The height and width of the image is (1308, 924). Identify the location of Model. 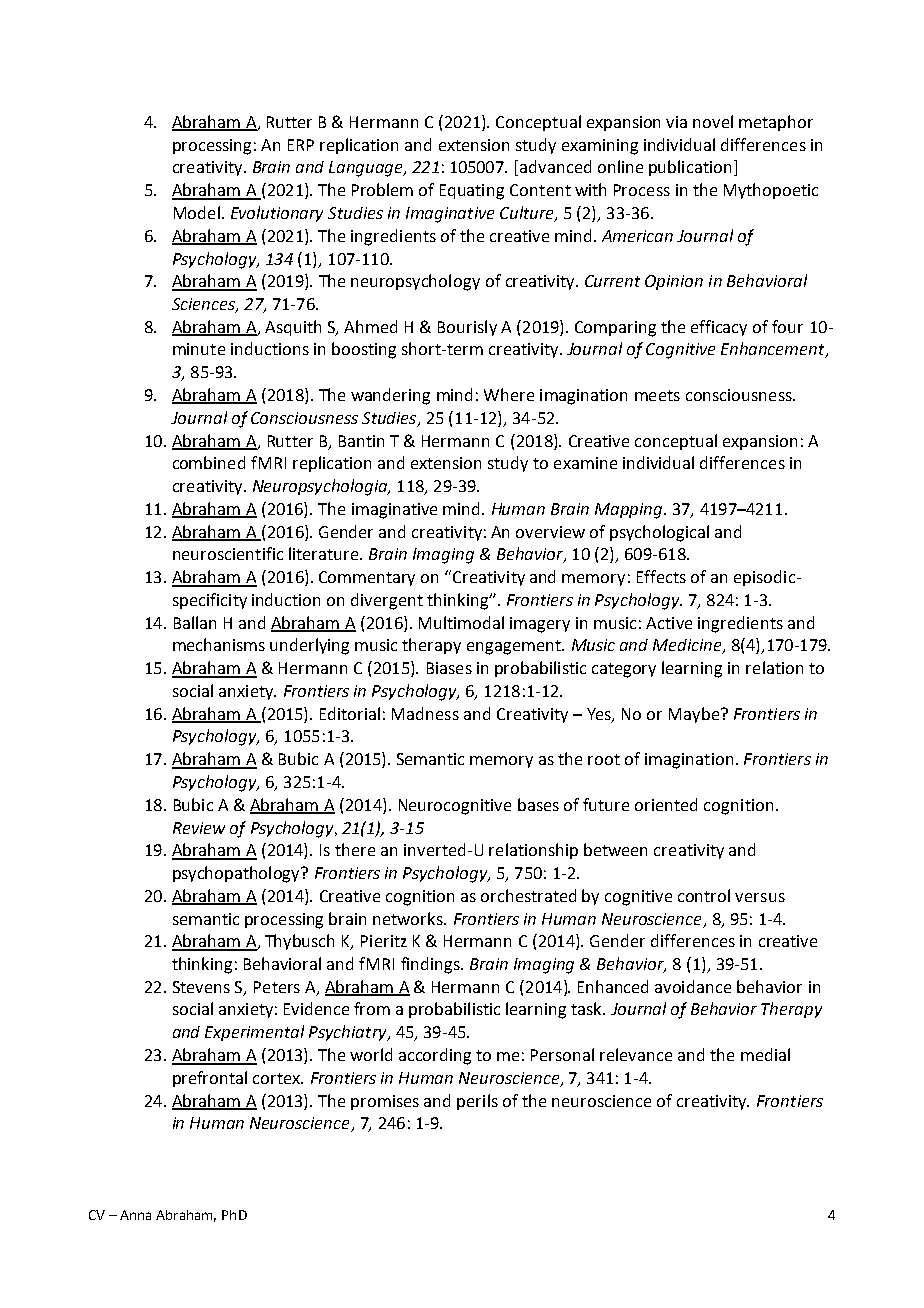
(197, 212).
